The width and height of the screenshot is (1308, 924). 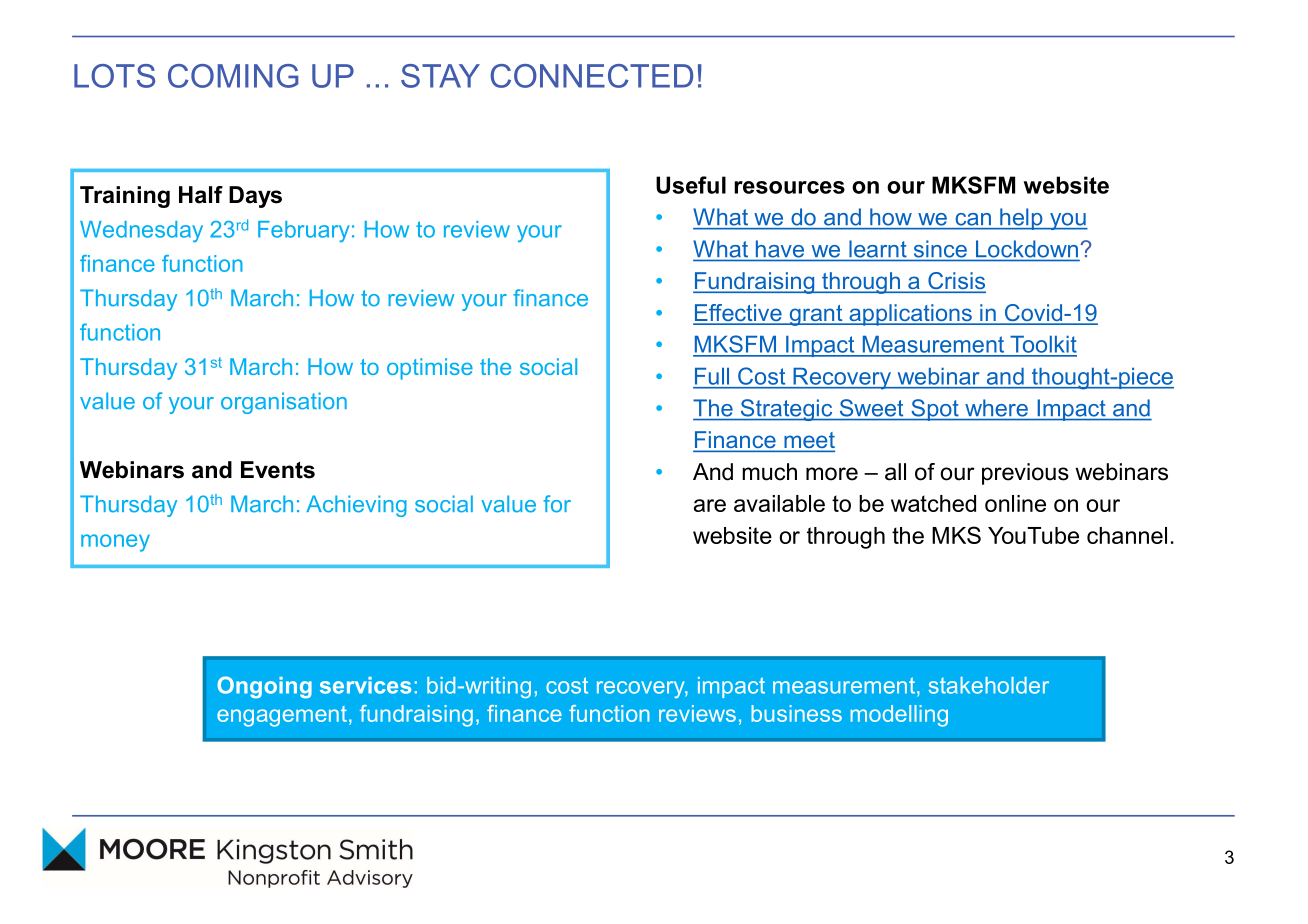 What do you see at coordinates (780, 249) in the screenshot?
I see `have` at bounding box center [780, 249].
